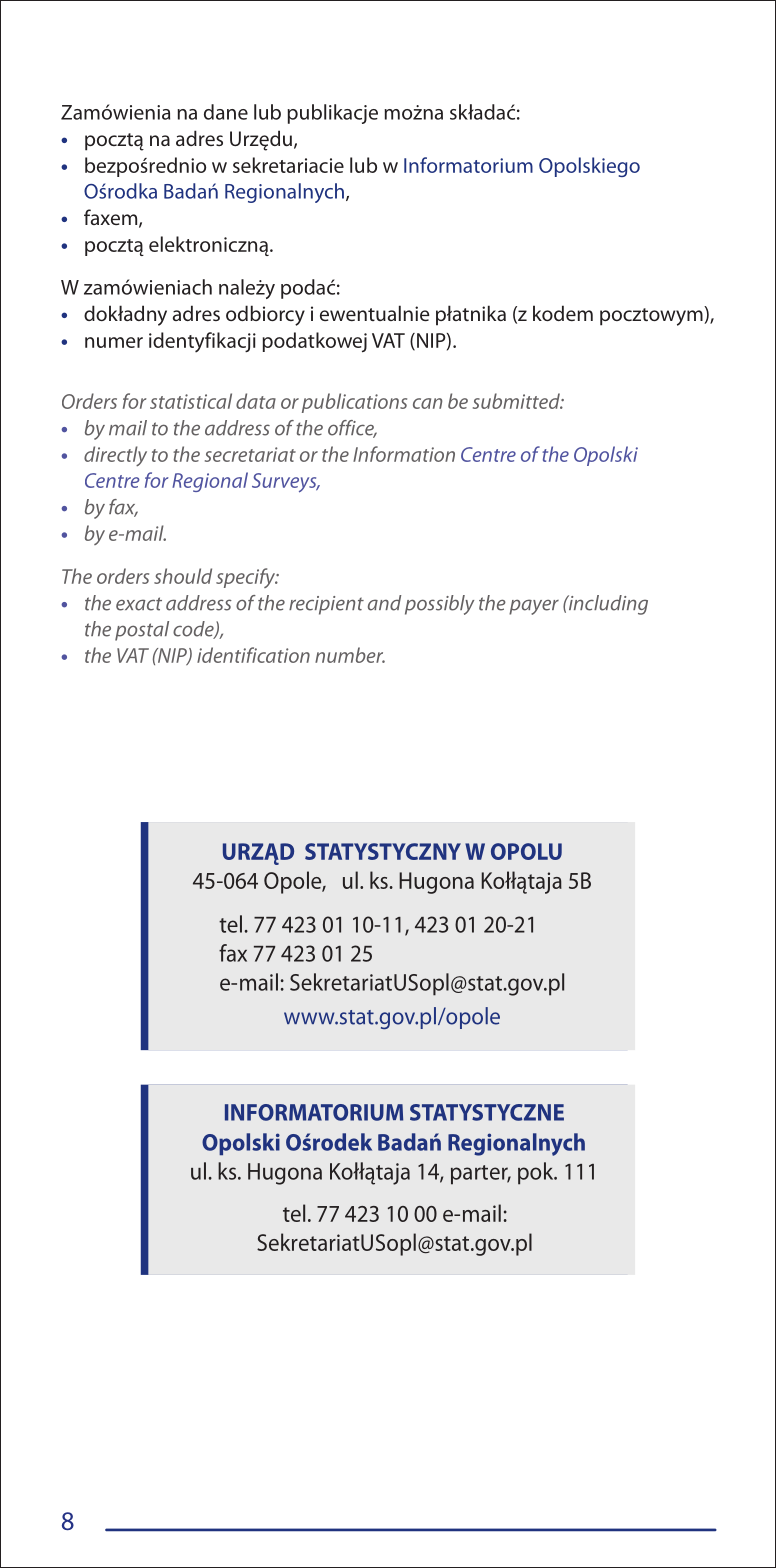  Describe the element at coordinates (354, 403) in the image. I see `publications` at that location.
